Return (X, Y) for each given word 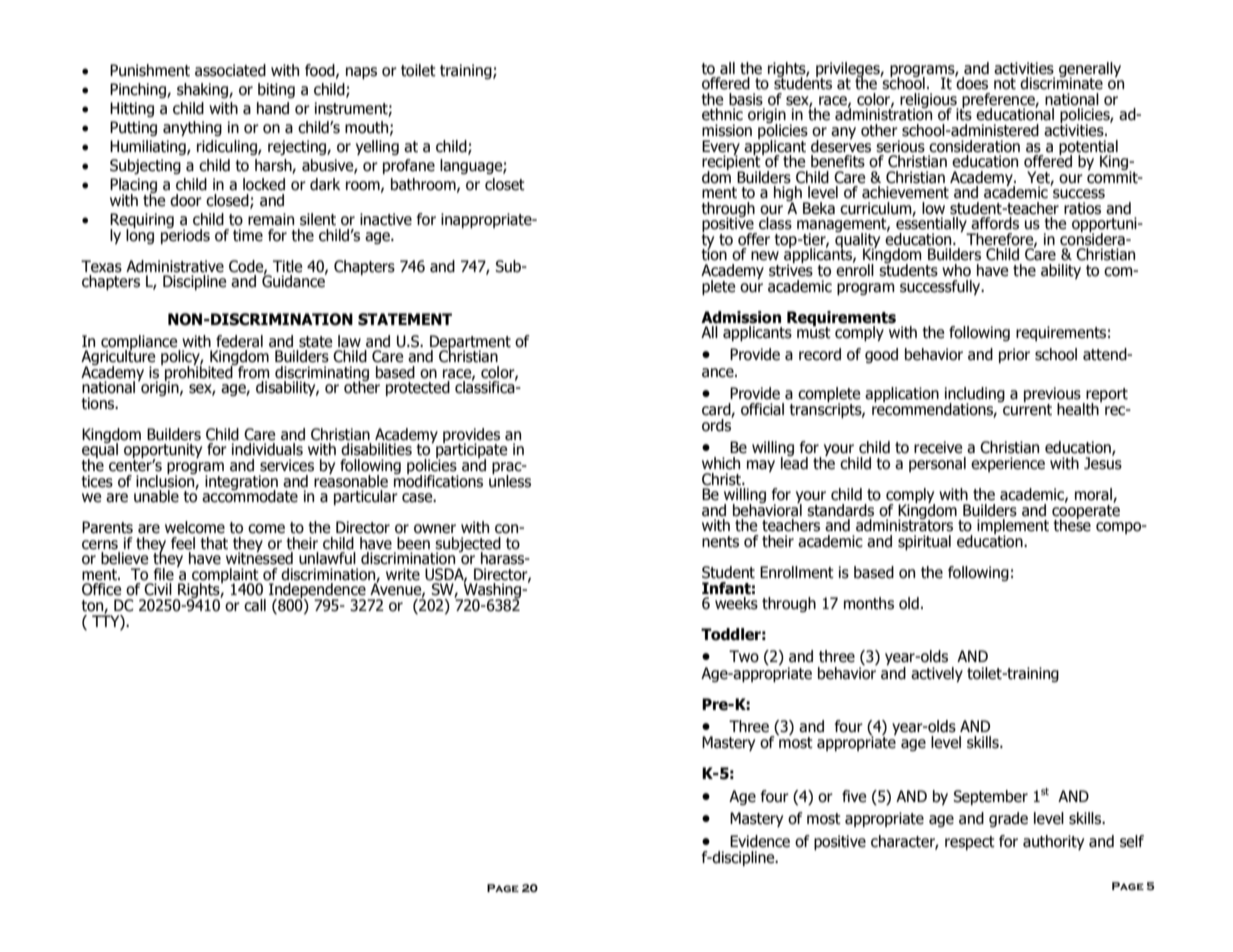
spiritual (924, 542)
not (1005, 84)
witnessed (259, 557)
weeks (736, 603)
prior (1014, 355)
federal (239, 341)
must (814, 332)
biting (276, 90)
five (854, 796)
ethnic (722, 114)
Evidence (760, 841)
